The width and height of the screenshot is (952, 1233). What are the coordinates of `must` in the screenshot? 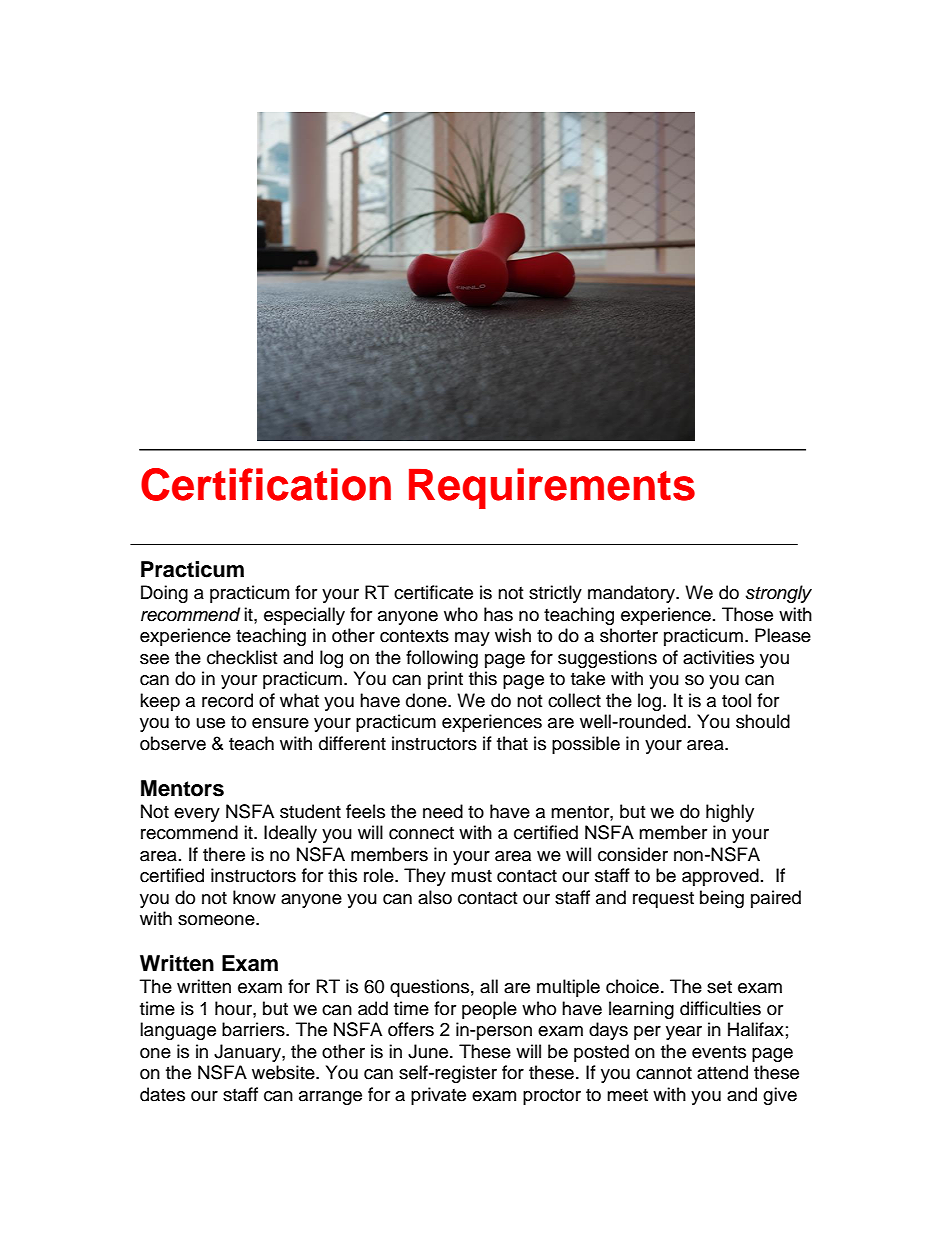 It's located at (471, 876).
